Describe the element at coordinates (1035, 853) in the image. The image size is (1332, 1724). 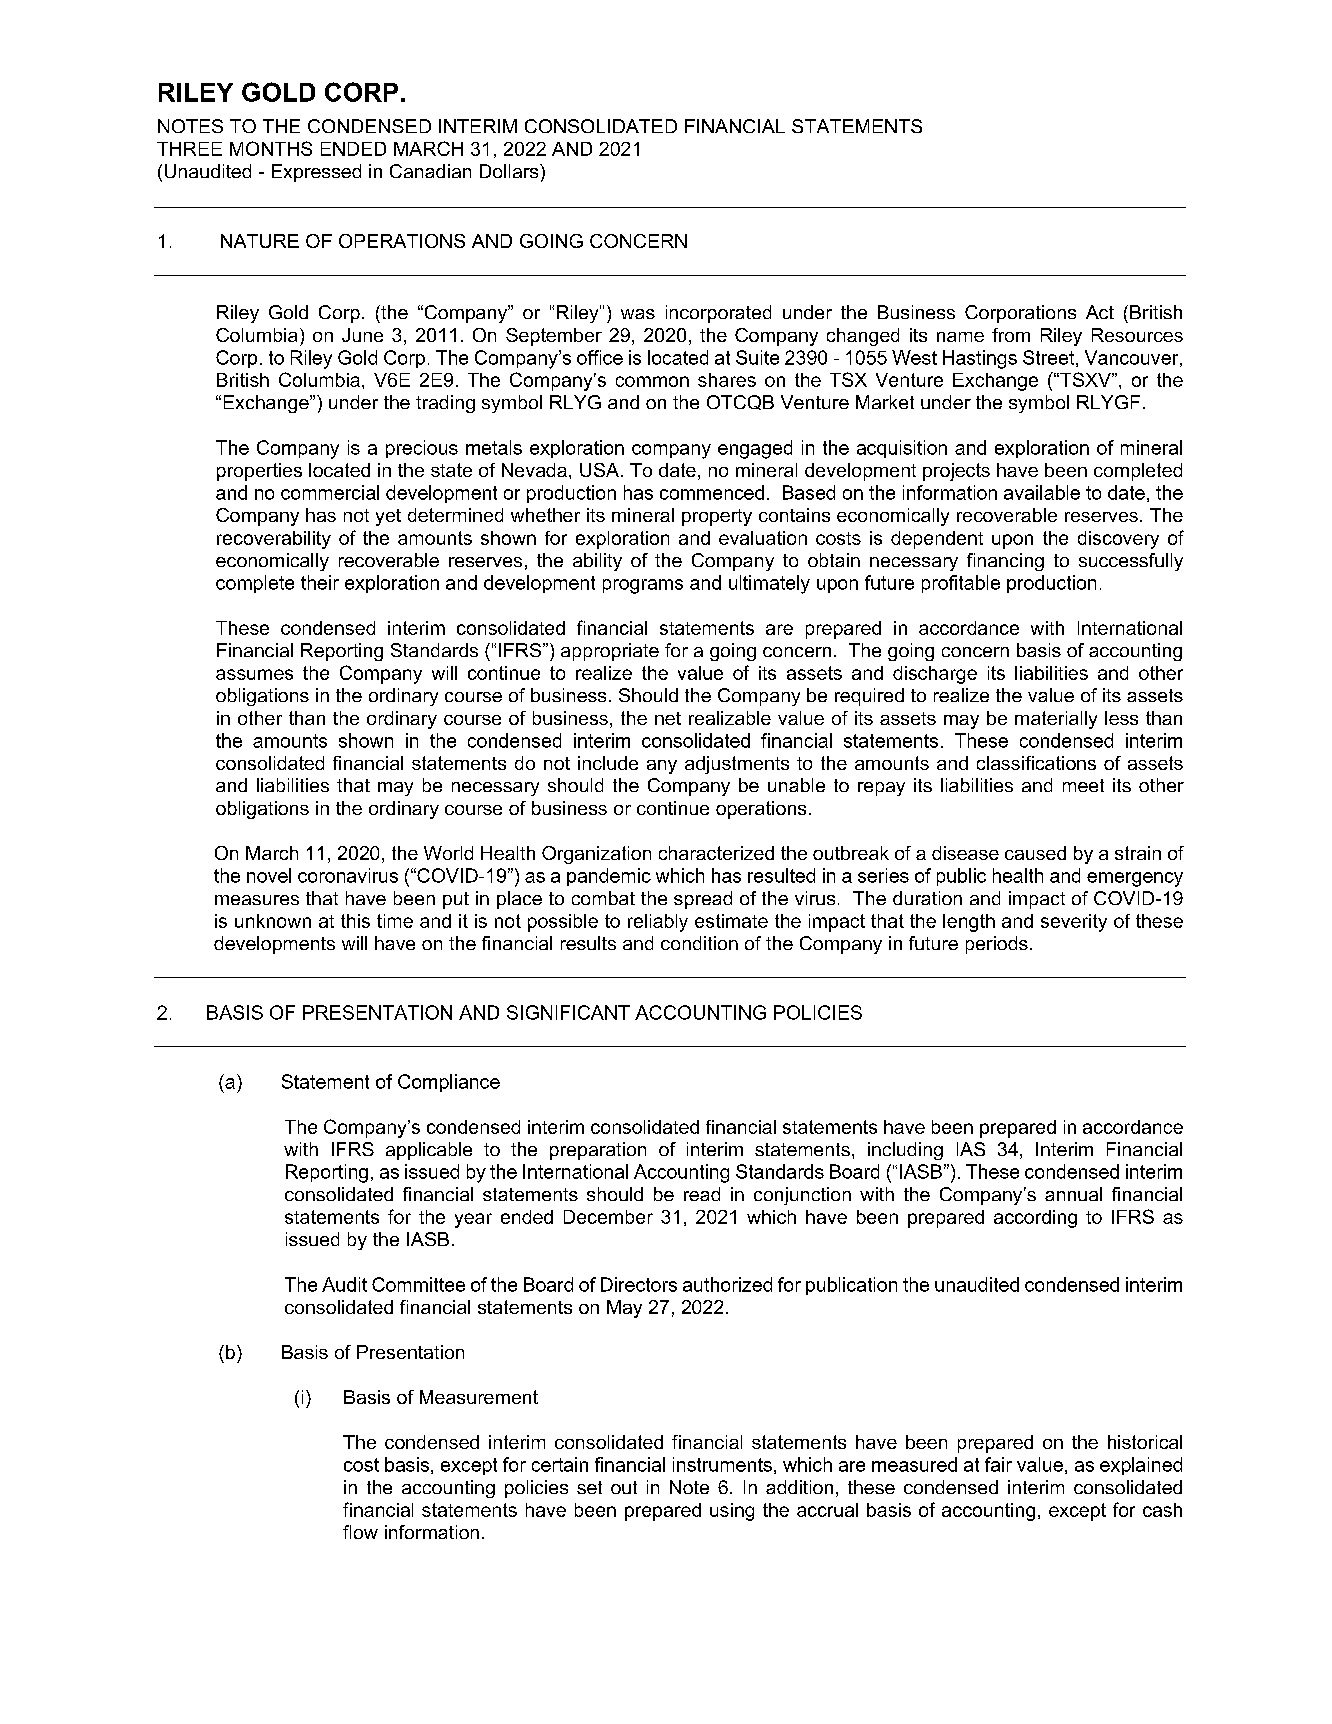
I see `caused` at that location.
